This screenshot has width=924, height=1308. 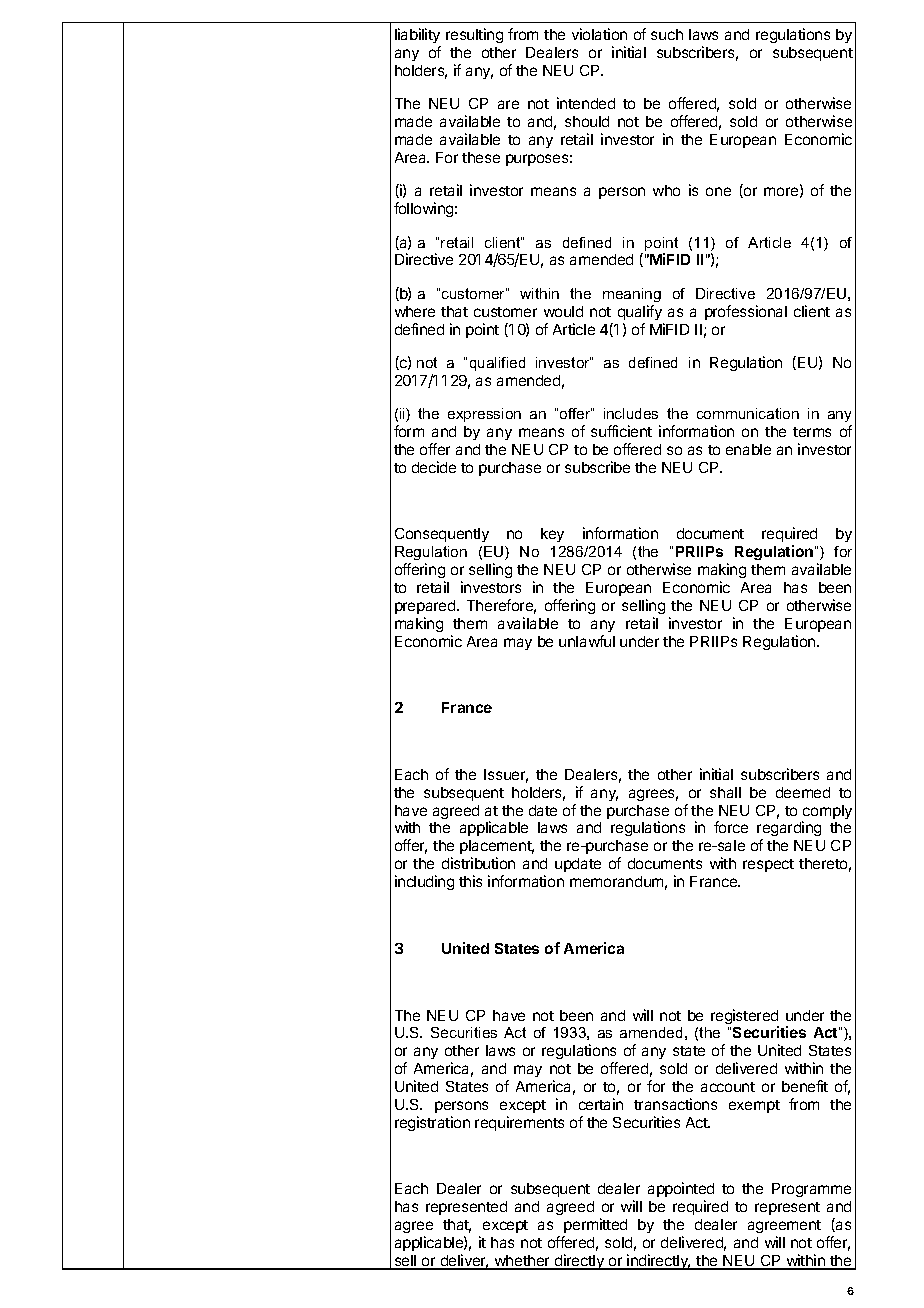 I want to click on shall, so click(x=725, y=792).
